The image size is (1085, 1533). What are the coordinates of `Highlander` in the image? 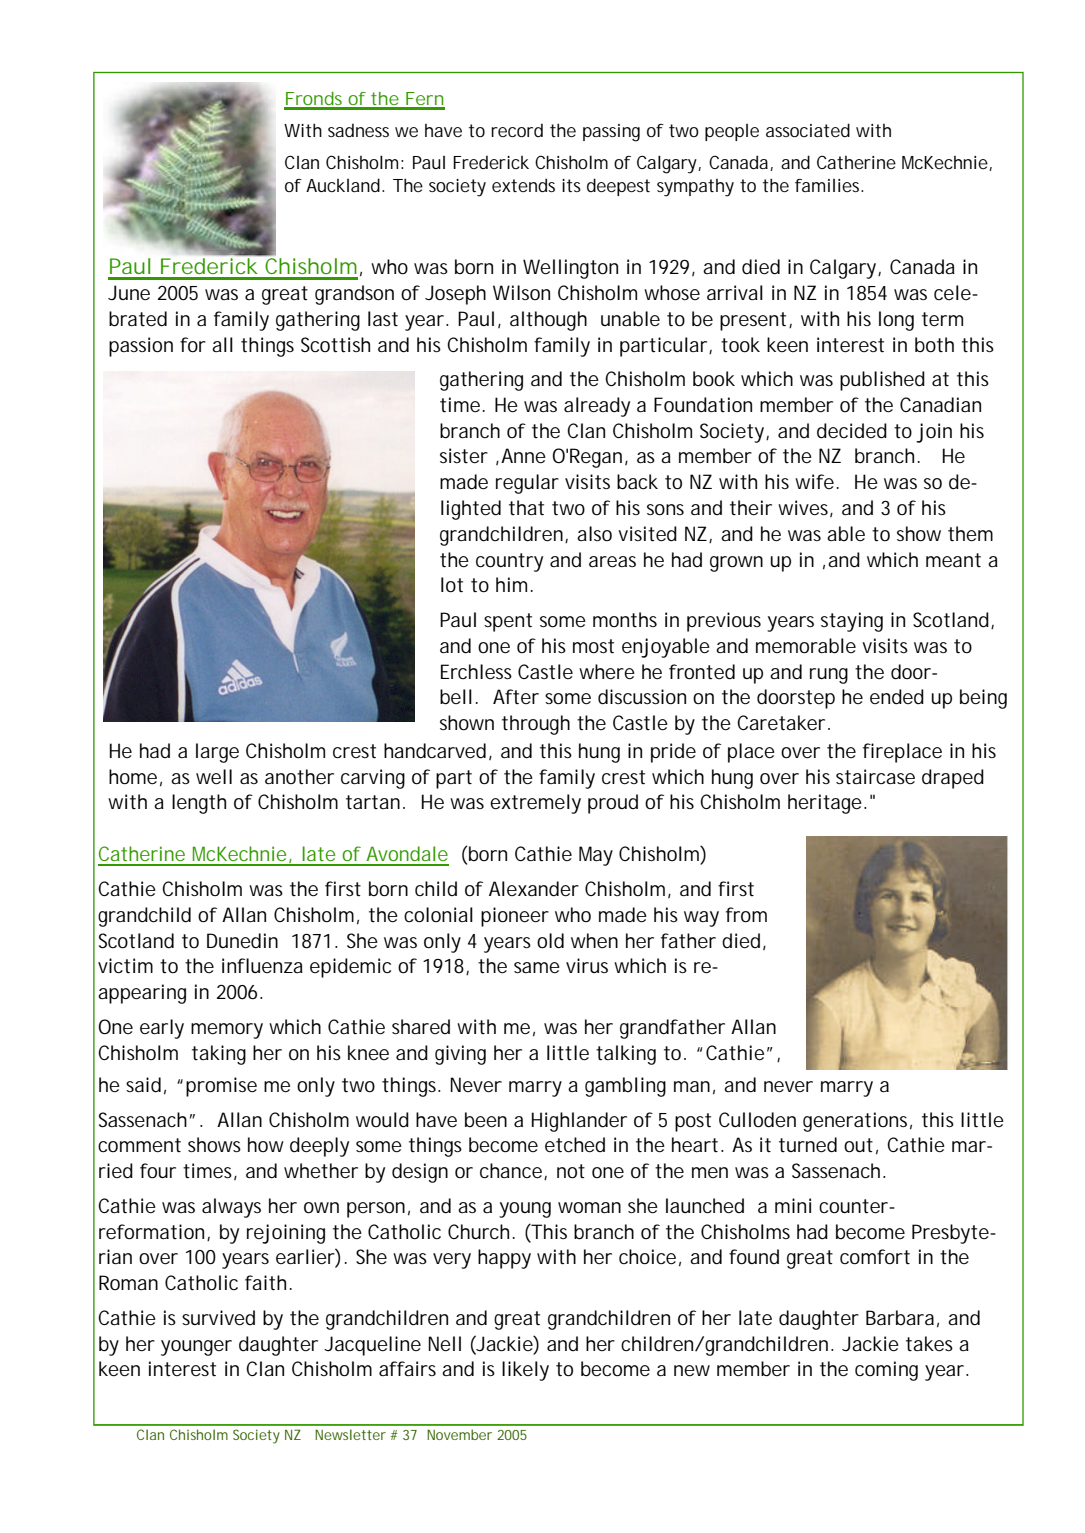 It's located at (579, 1122).
